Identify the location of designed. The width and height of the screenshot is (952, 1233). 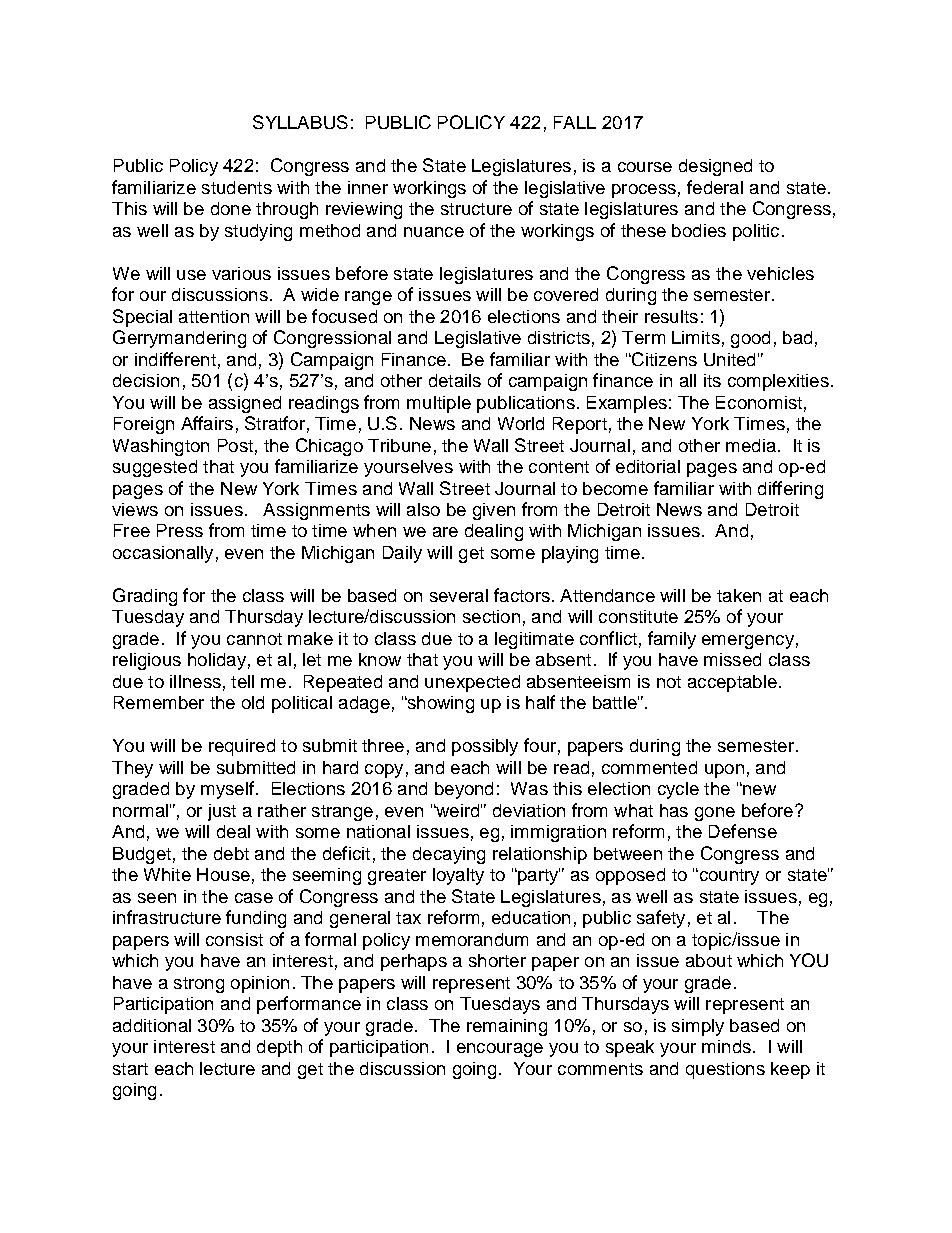
(715, 167).
